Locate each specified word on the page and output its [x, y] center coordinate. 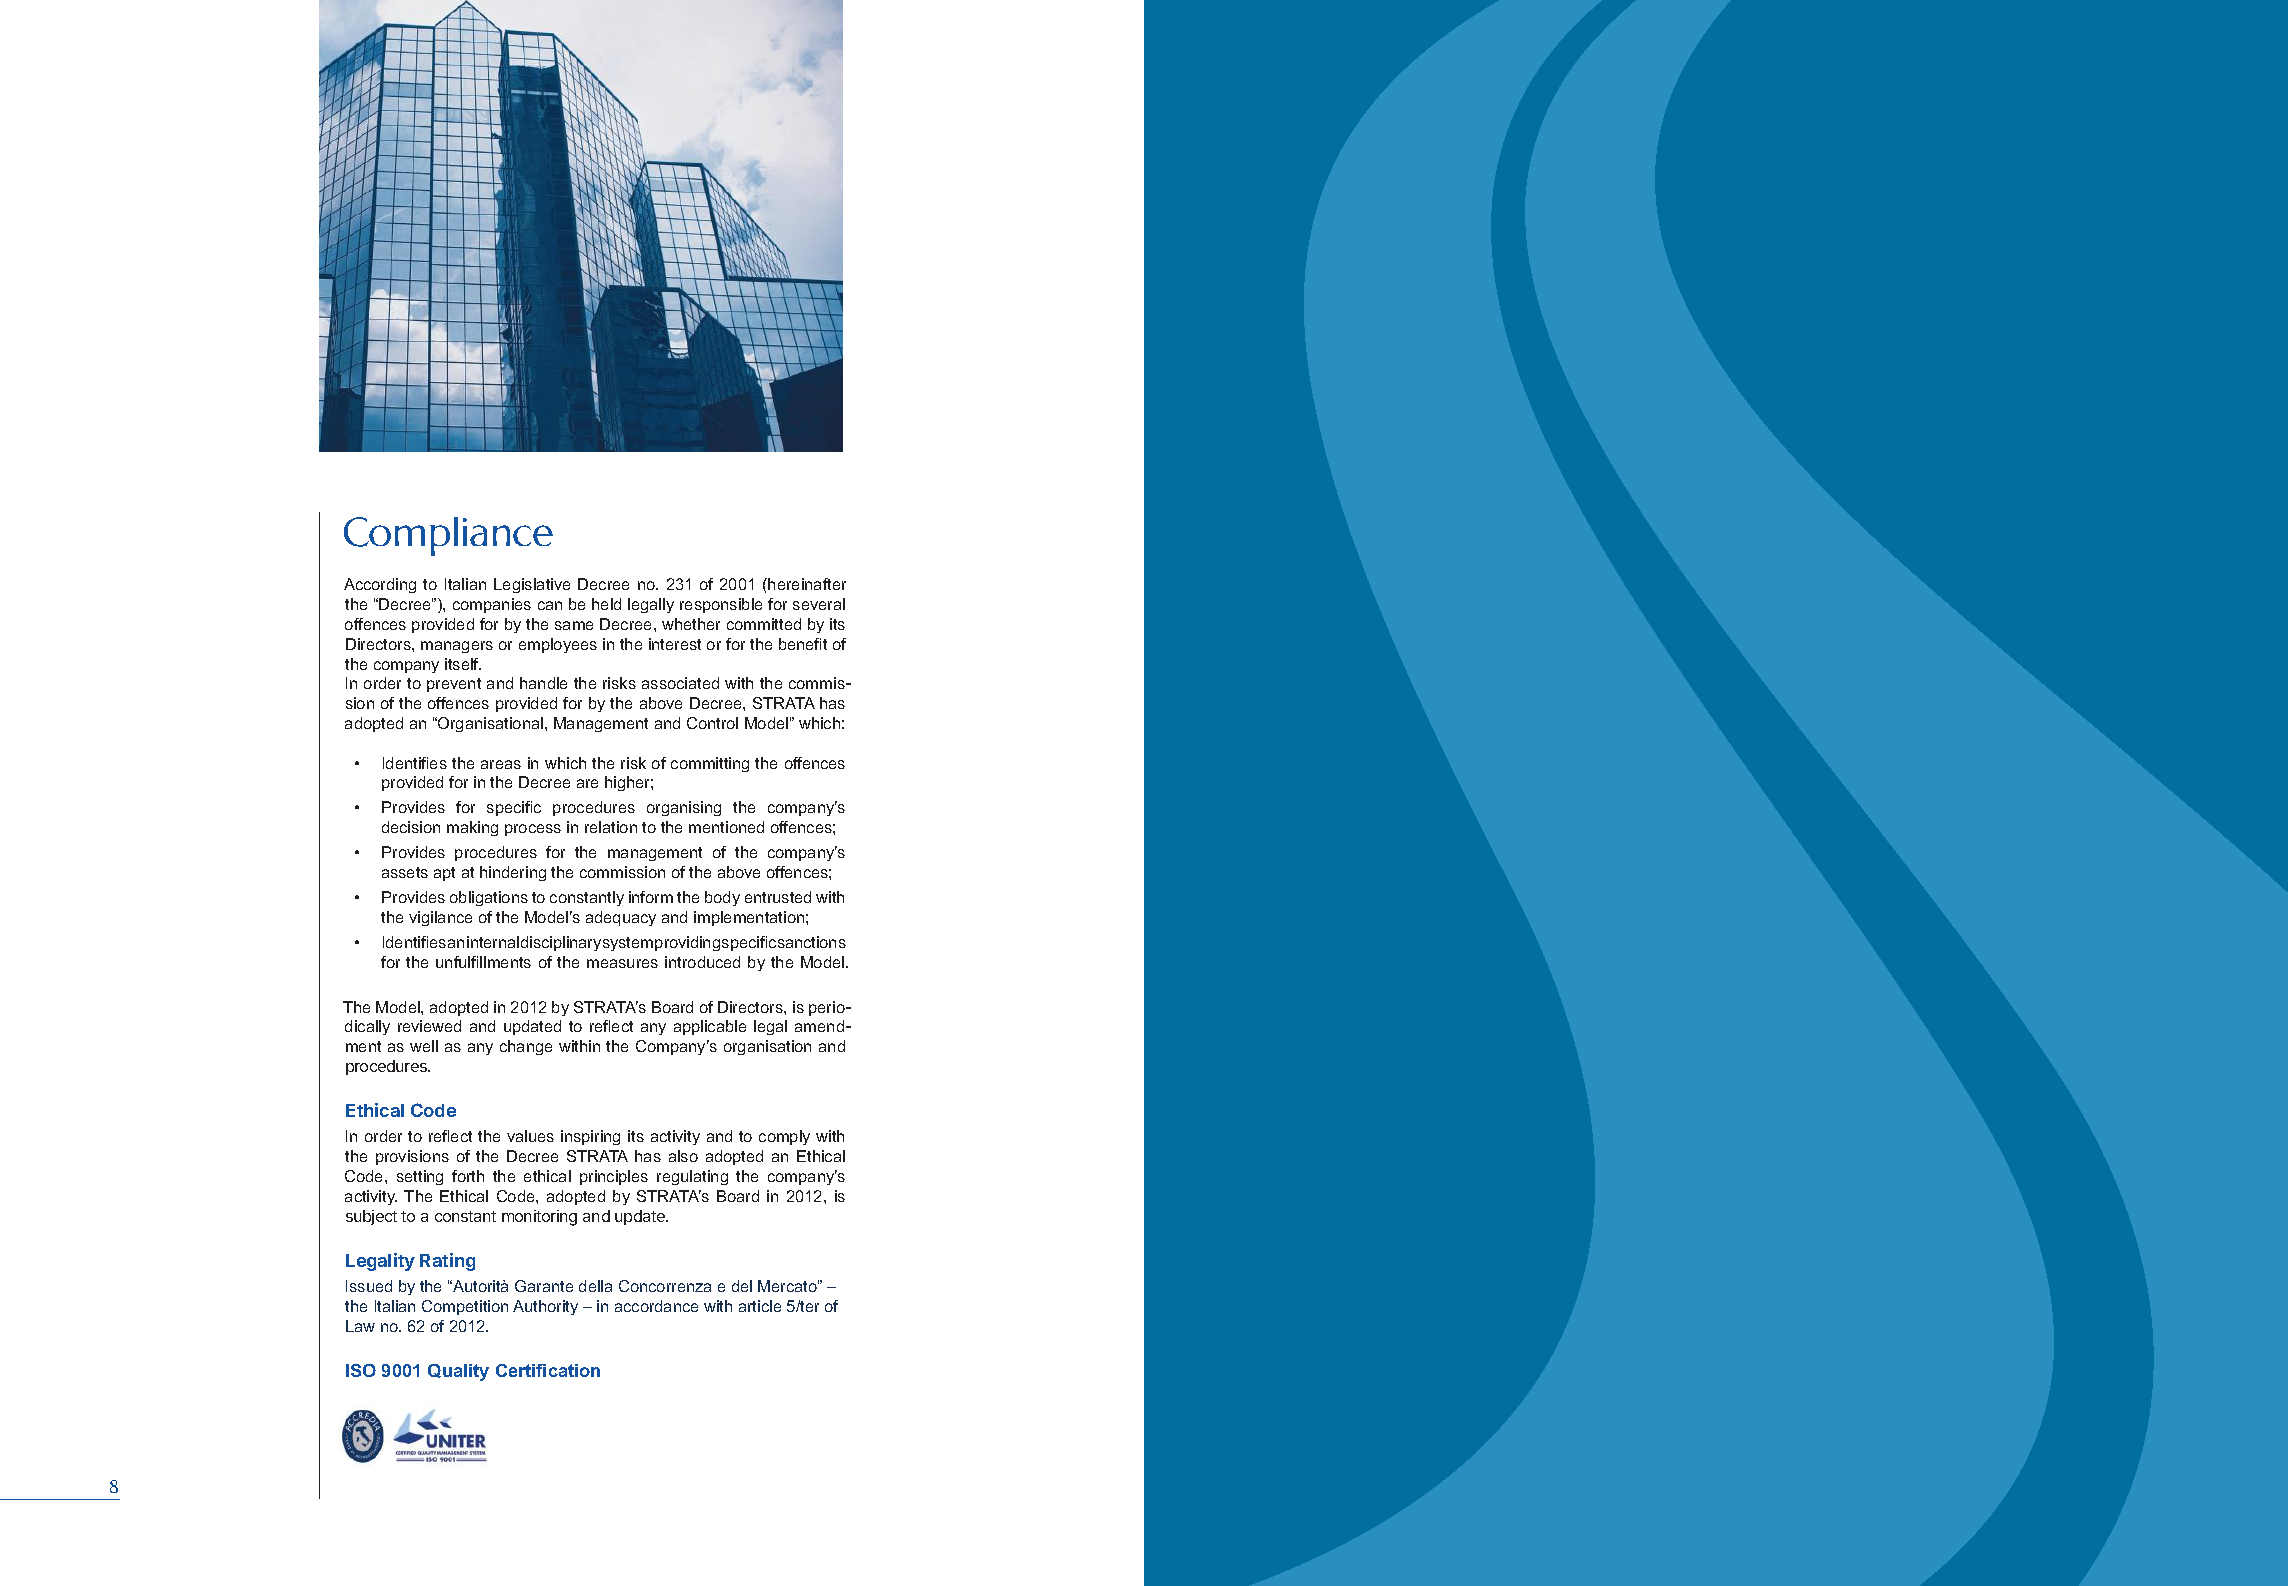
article [760, 1306]
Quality [458, 1372]
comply [784, 1137]
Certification [548, 1370]
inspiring [590, 1137]
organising [684, 808]
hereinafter [807, 584]
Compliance [448, 536]
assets [405, 872]
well [424, 1046]
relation [611, 827]
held [606, 604]
